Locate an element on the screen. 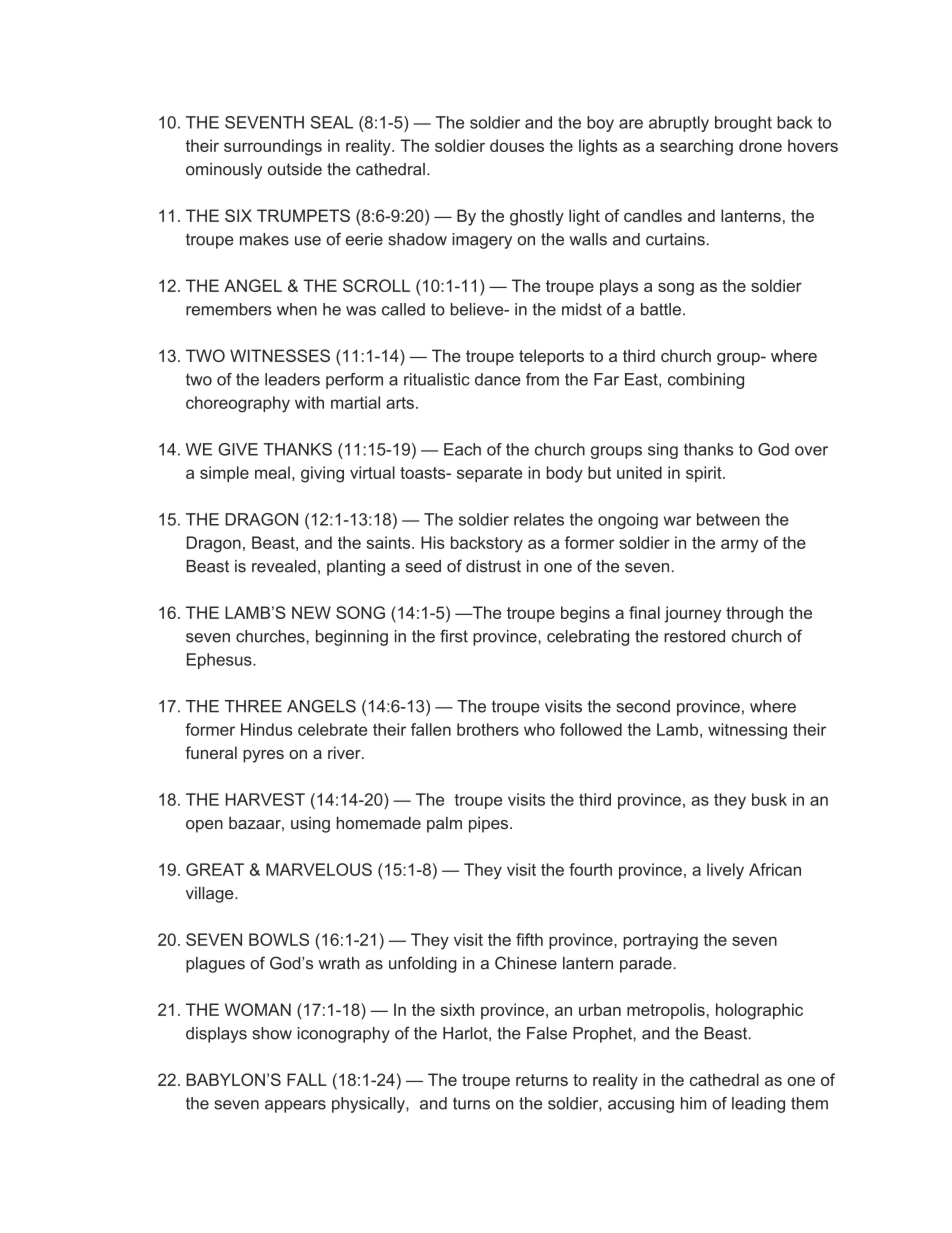 This screenshot has width=952, height=1233. appears is located at coordinates (295, 1106).
